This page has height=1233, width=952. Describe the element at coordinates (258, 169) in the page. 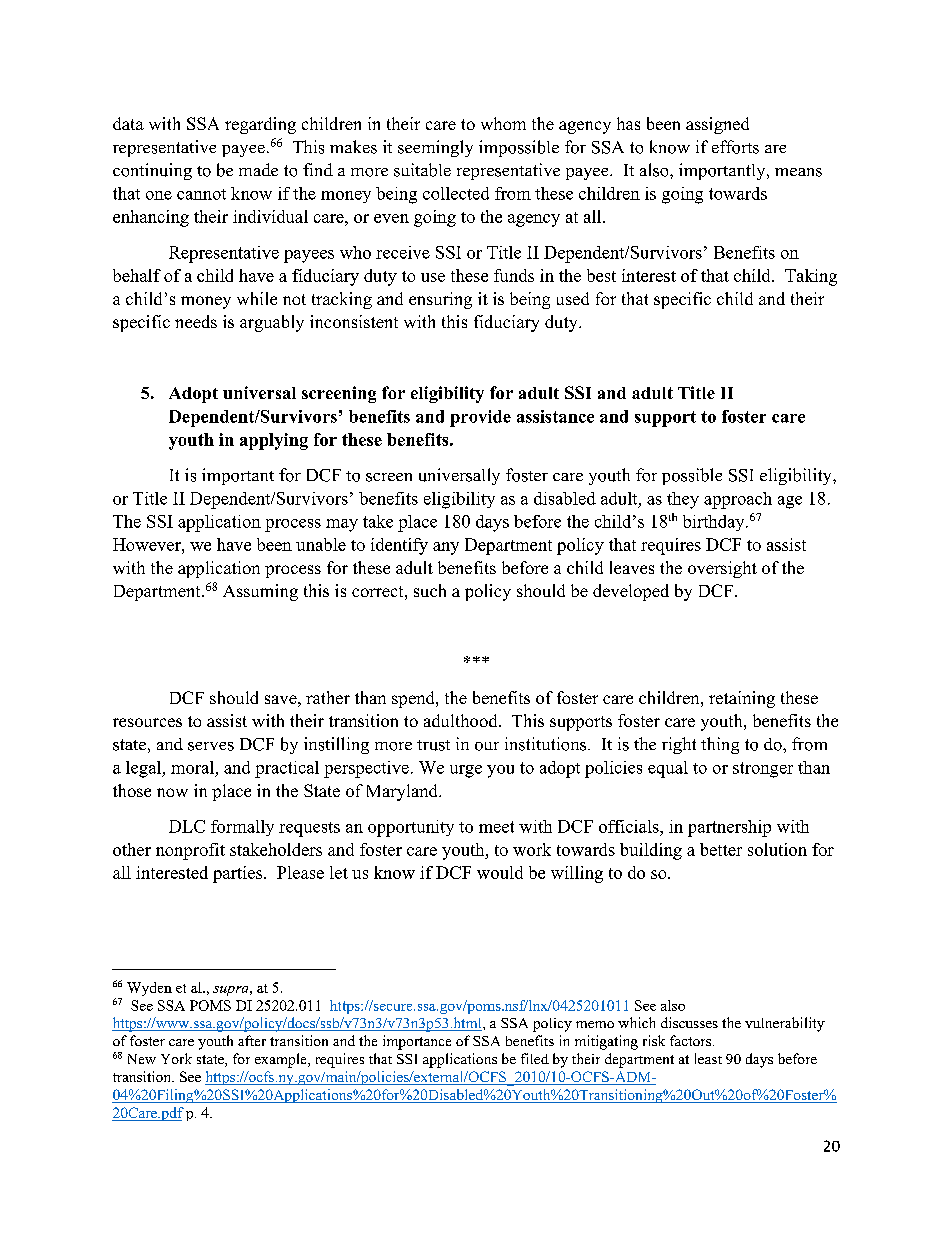

I see `made` at that location.
